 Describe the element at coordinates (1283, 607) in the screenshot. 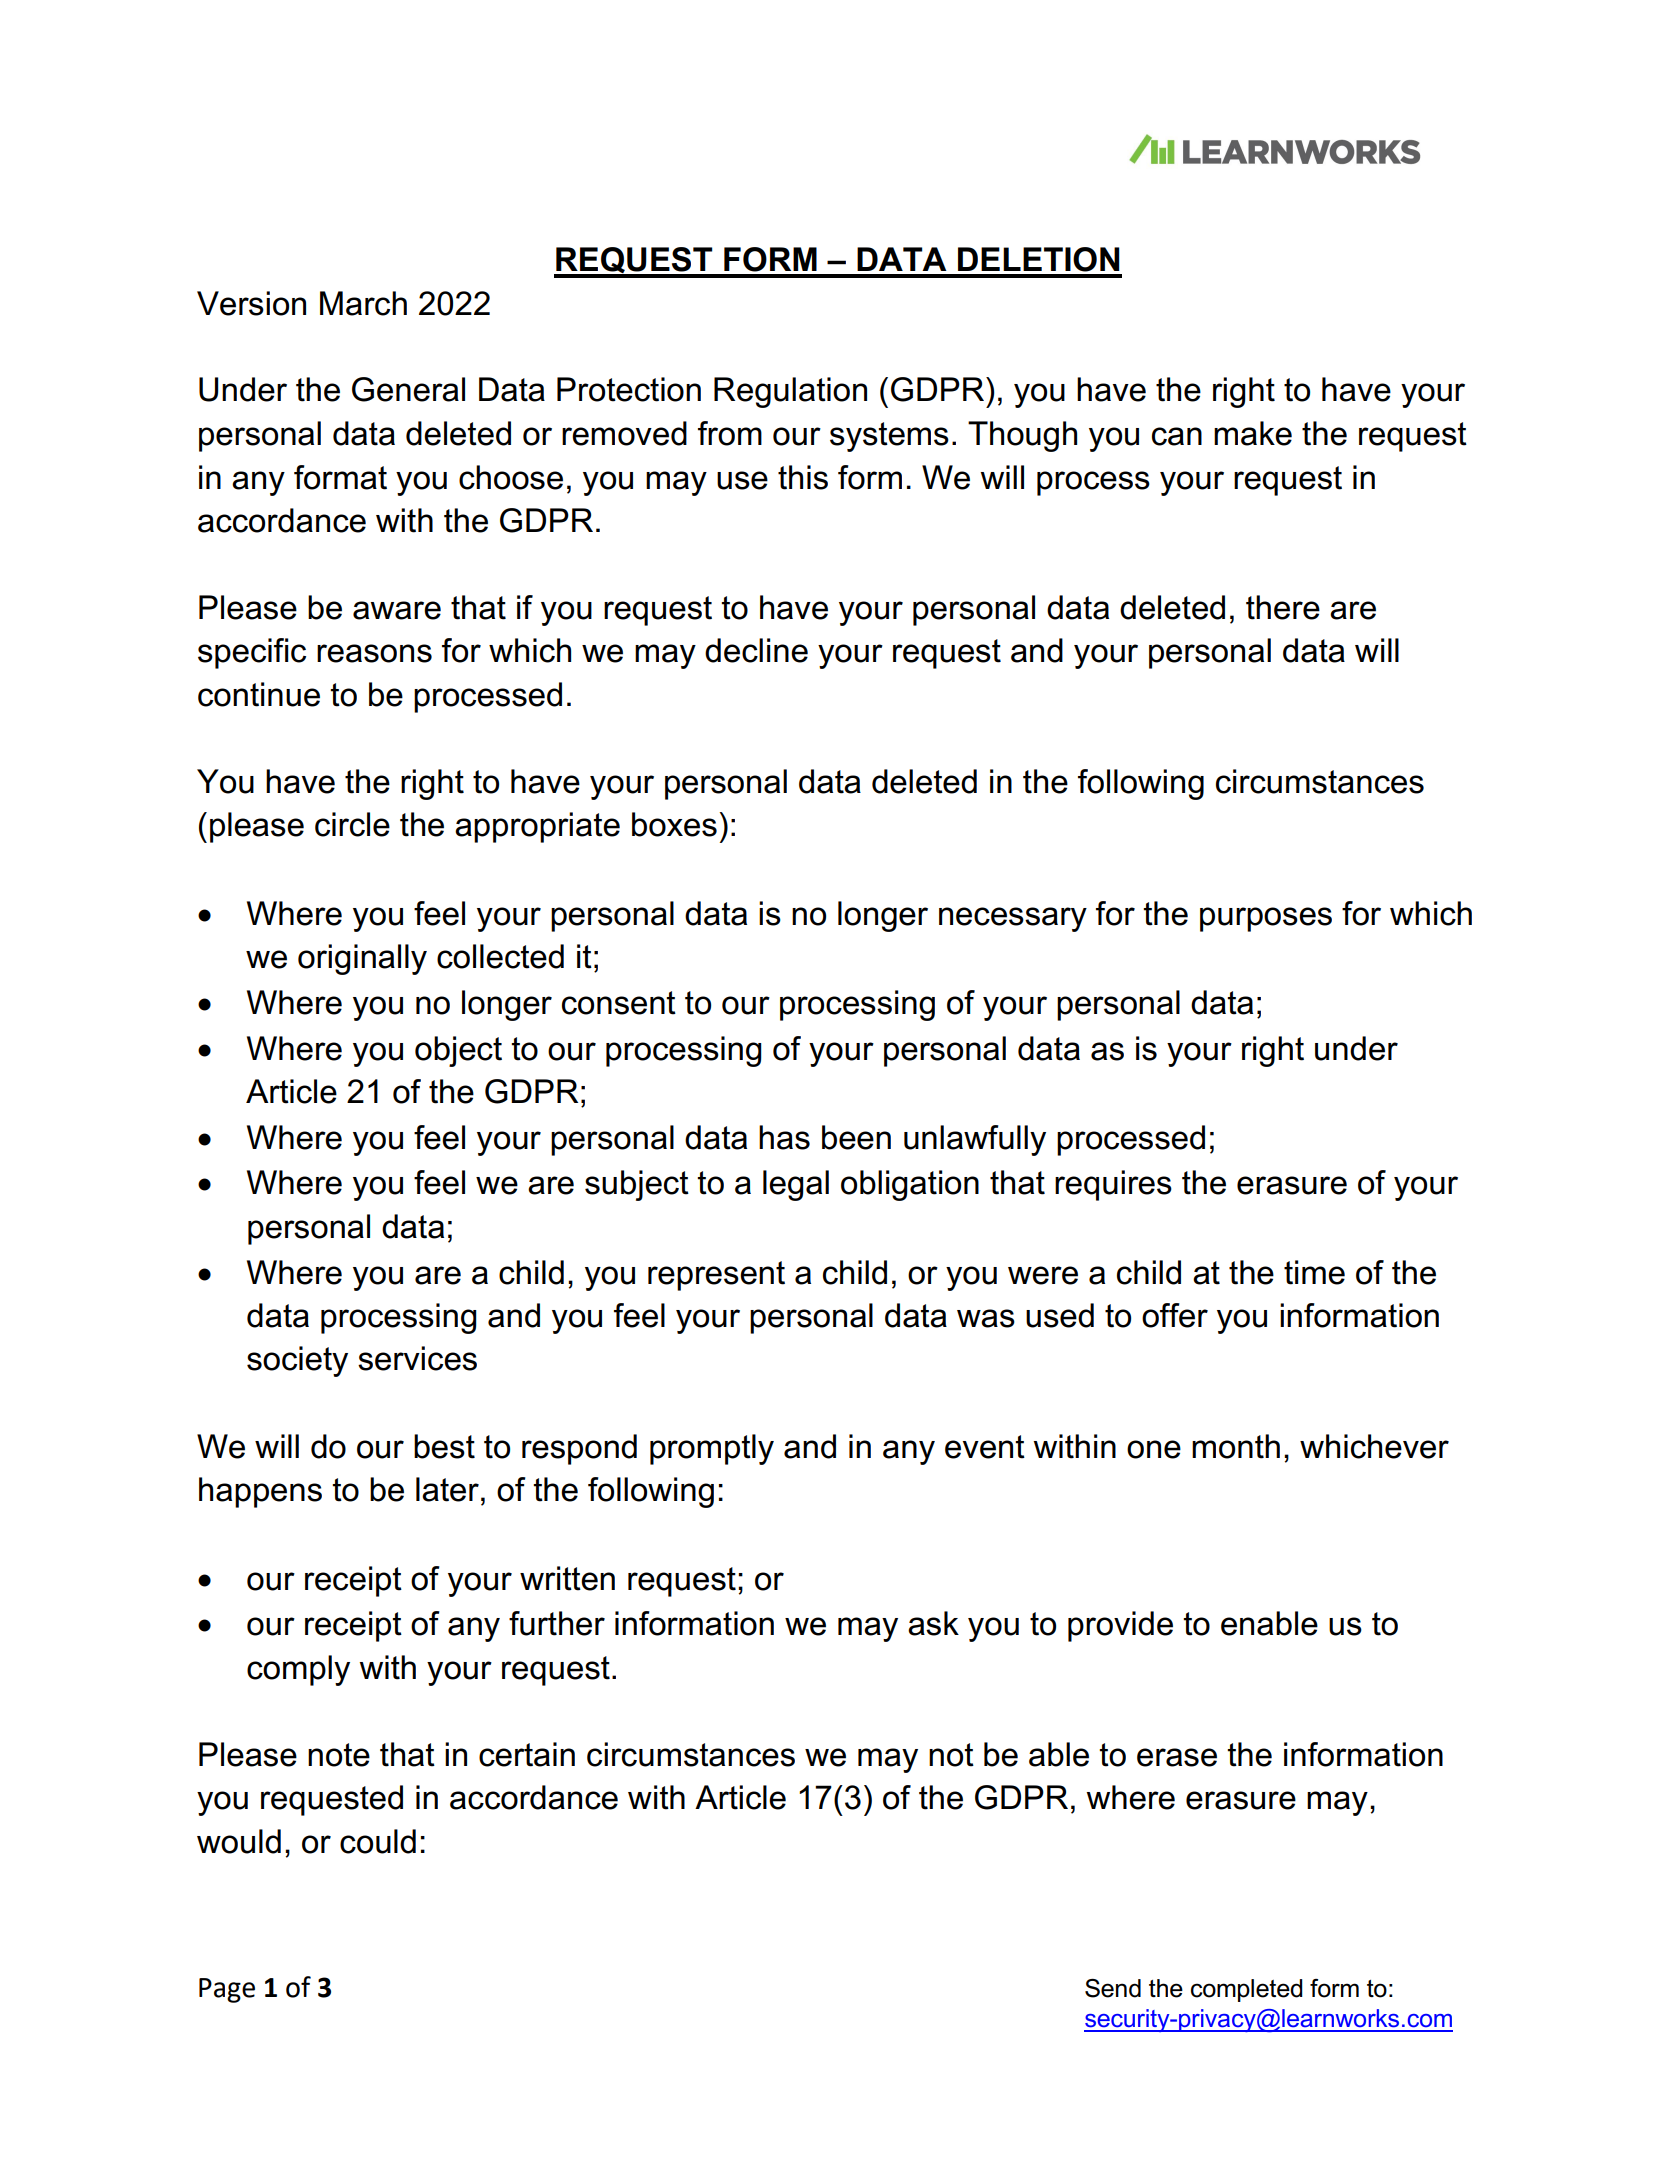

I see `there` at that location.
